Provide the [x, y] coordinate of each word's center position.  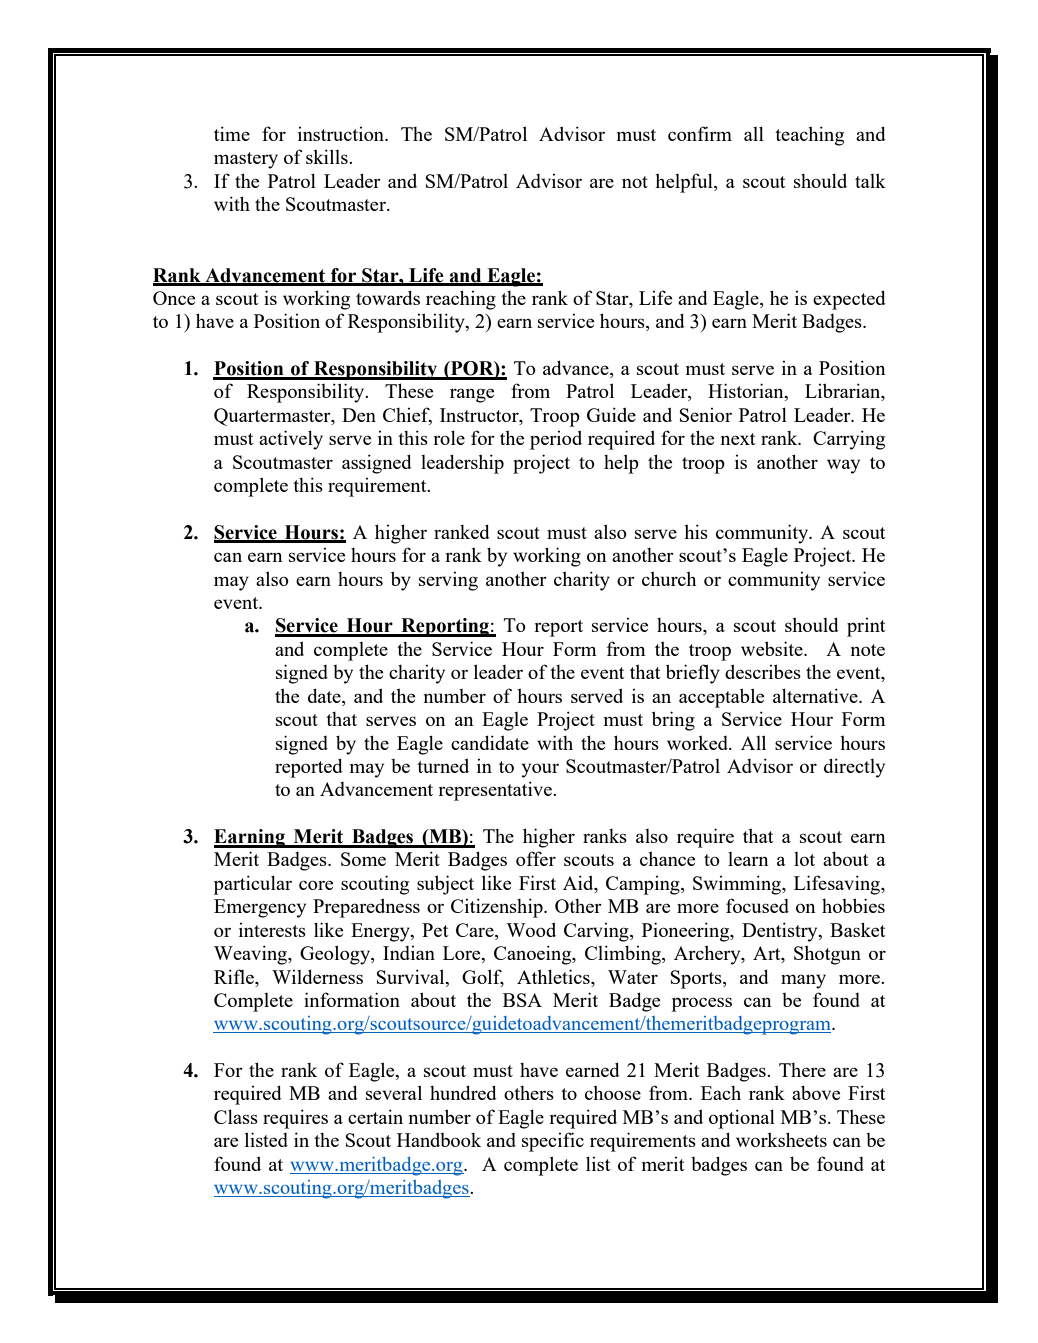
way [843, 466]
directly [854, 768]
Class [236, 1116]
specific [553, 1142]
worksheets [781, 1139]
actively [291, 440]
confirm [700, 133]
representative [496, 791]
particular [252, 885]
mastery [246, 160]
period [556, 440]
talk [870, 180]
